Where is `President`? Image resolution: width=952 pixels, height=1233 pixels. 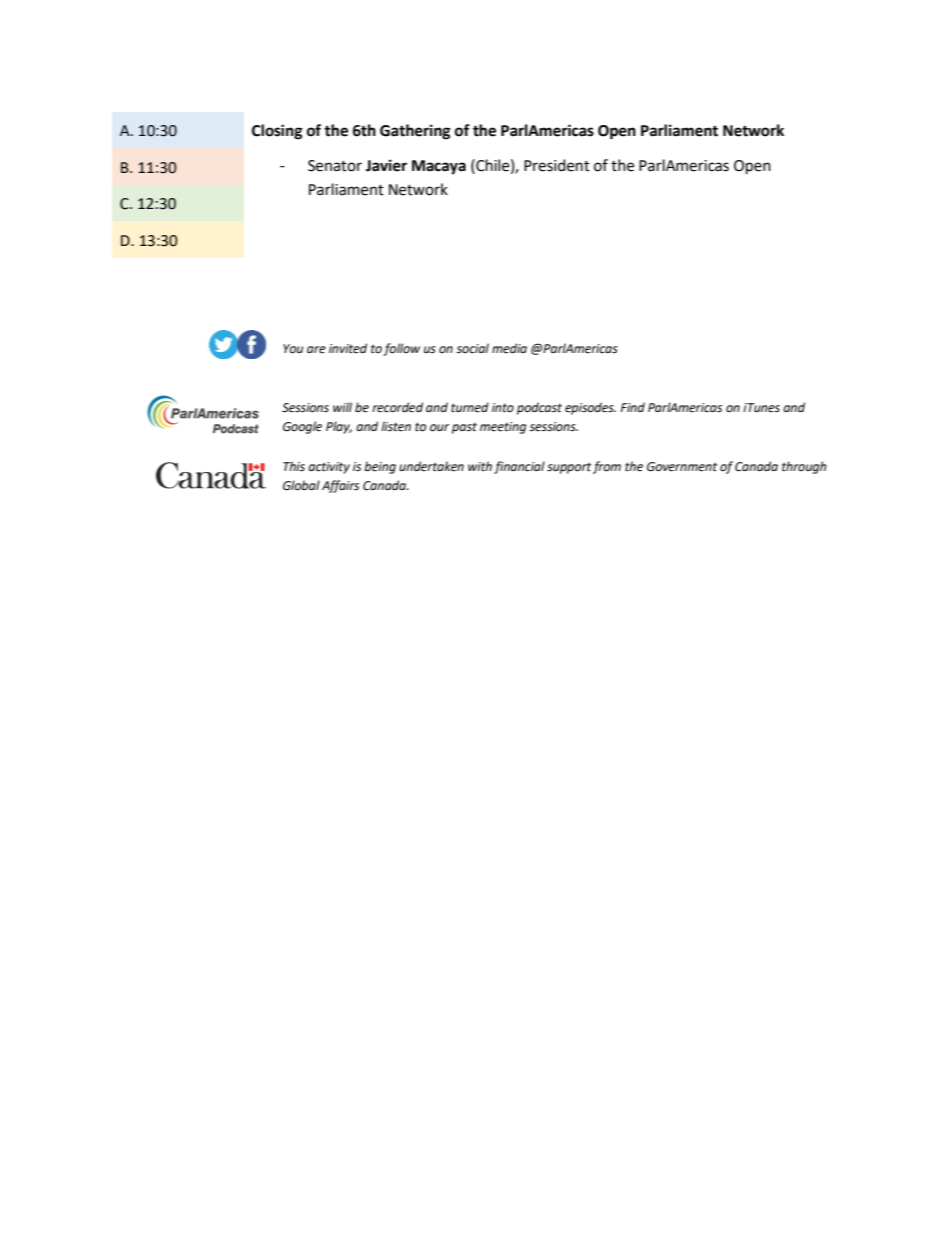 President is located at coordinates (557, 165).
